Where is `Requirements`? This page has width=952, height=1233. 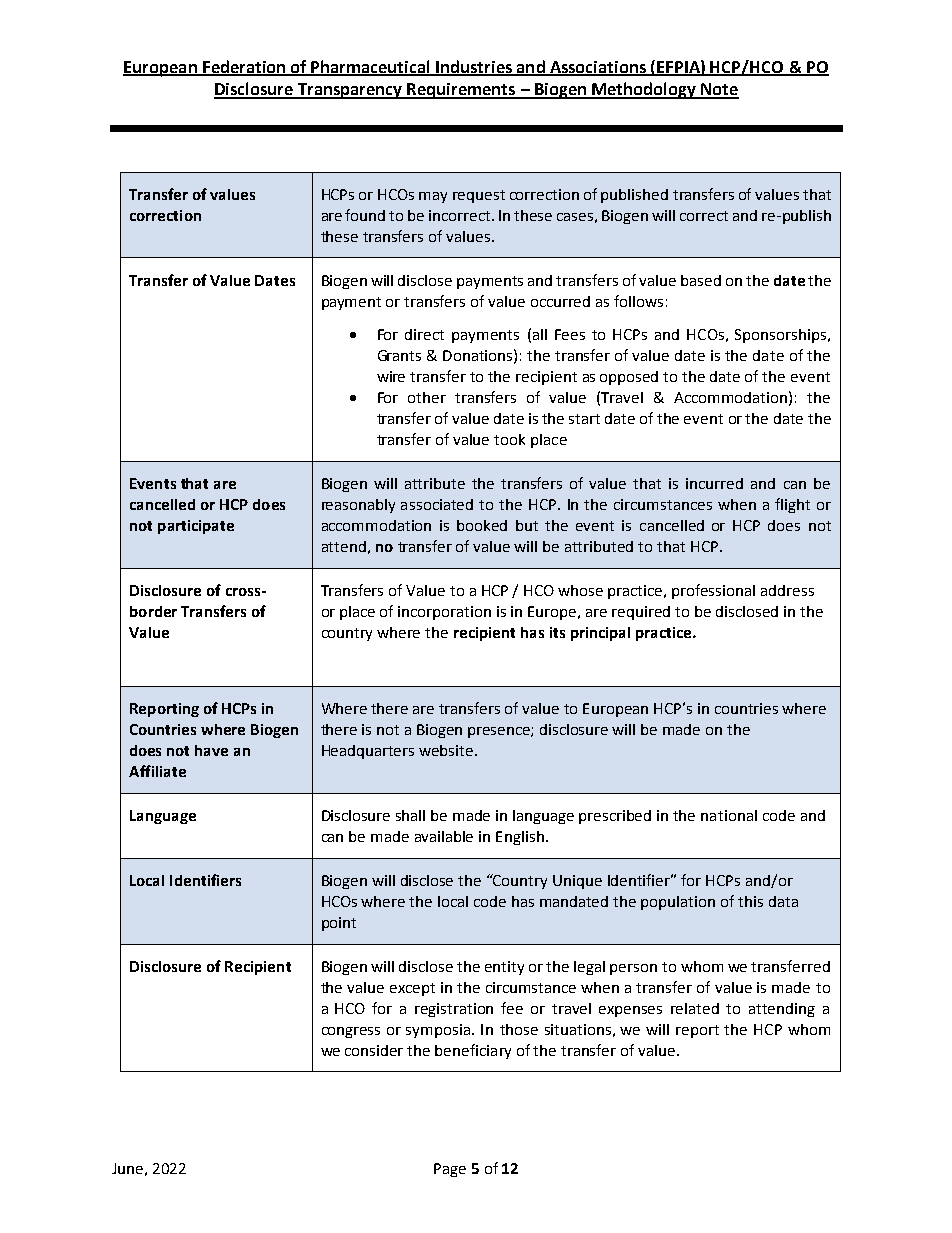
Requirements is located at coordinates (461, 91).
